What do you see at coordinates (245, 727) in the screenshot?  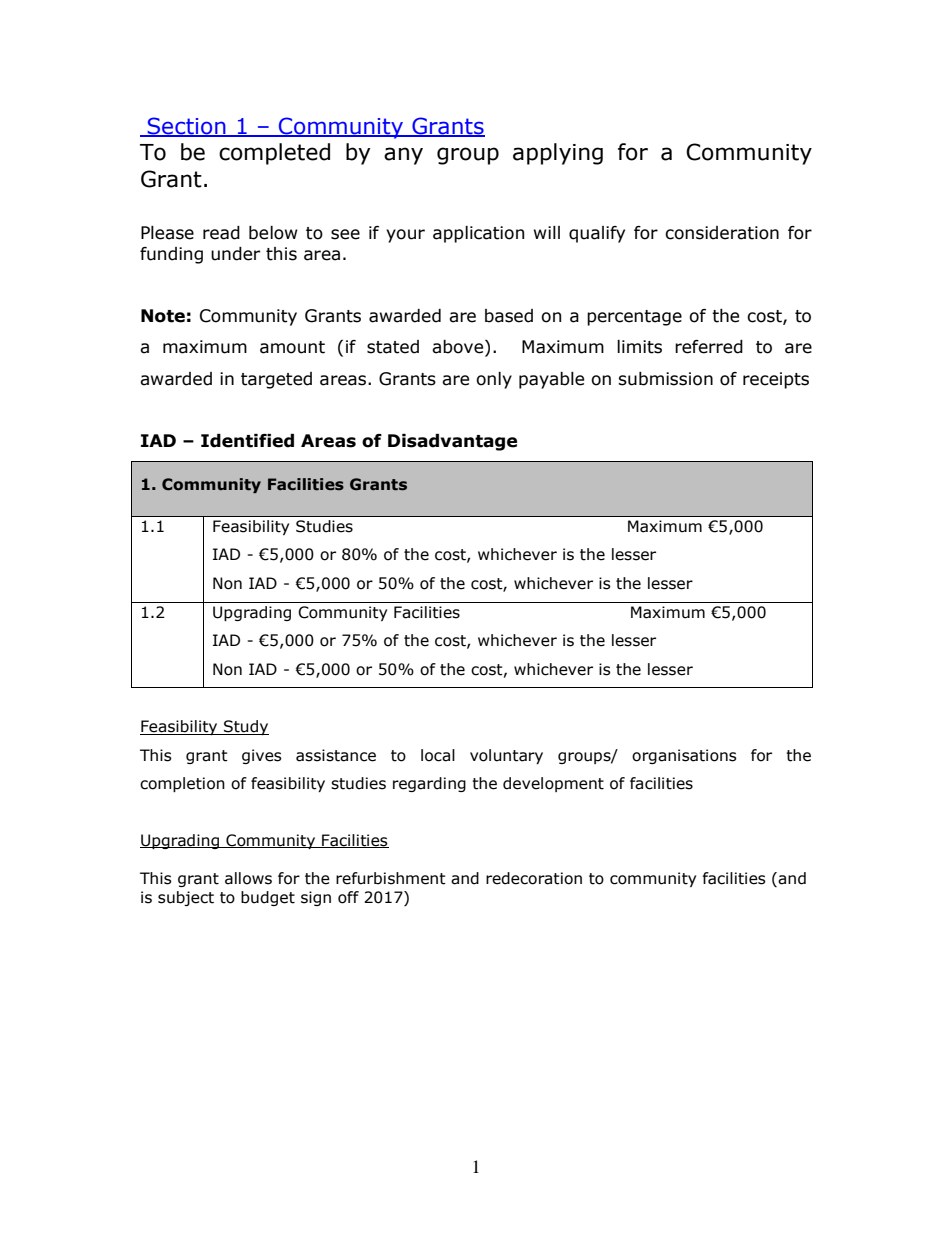 I see `Study` at bounding box center [245, 727].
